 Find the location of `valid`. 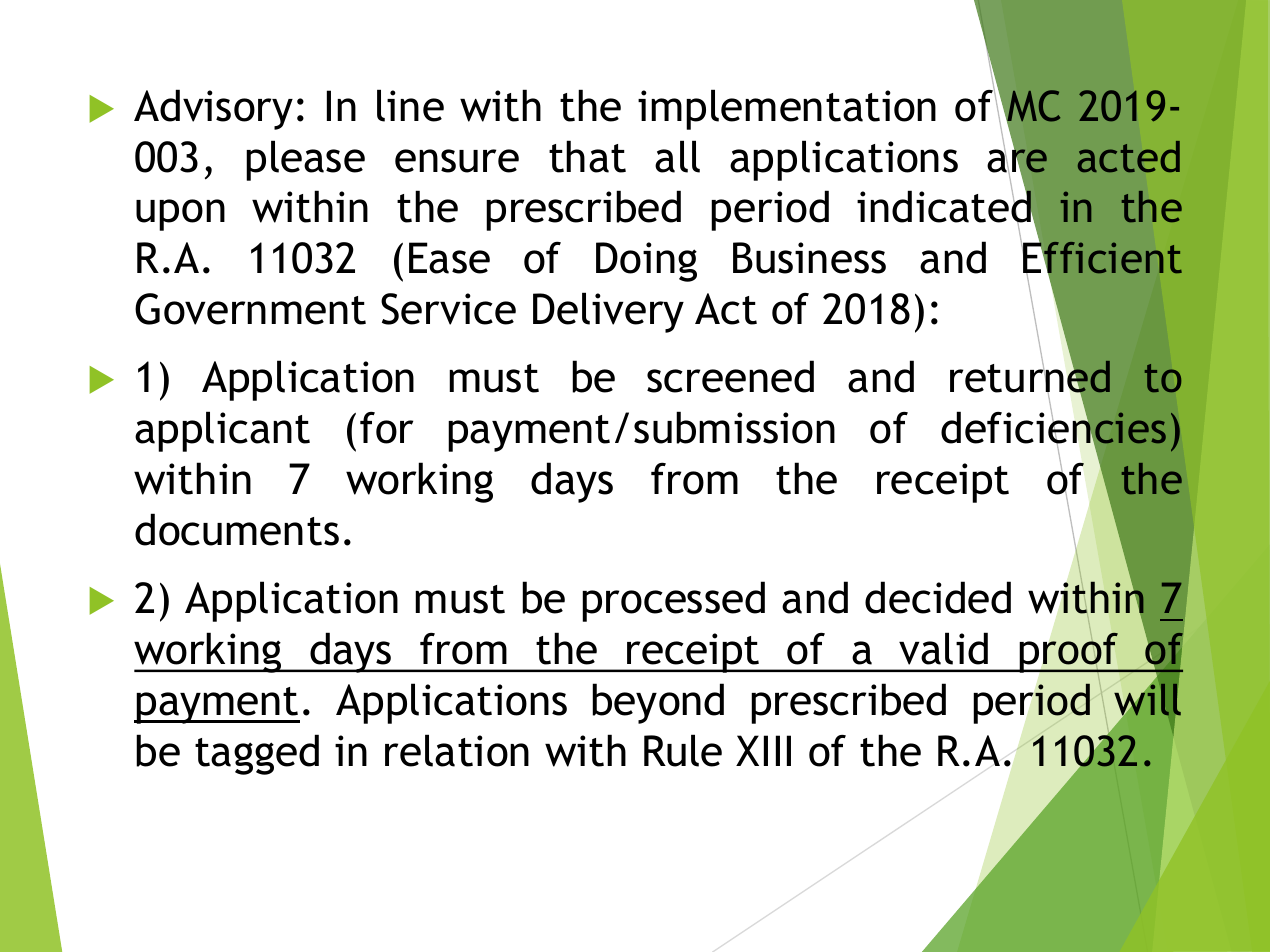

valid is located at coordinates (943, 648).
